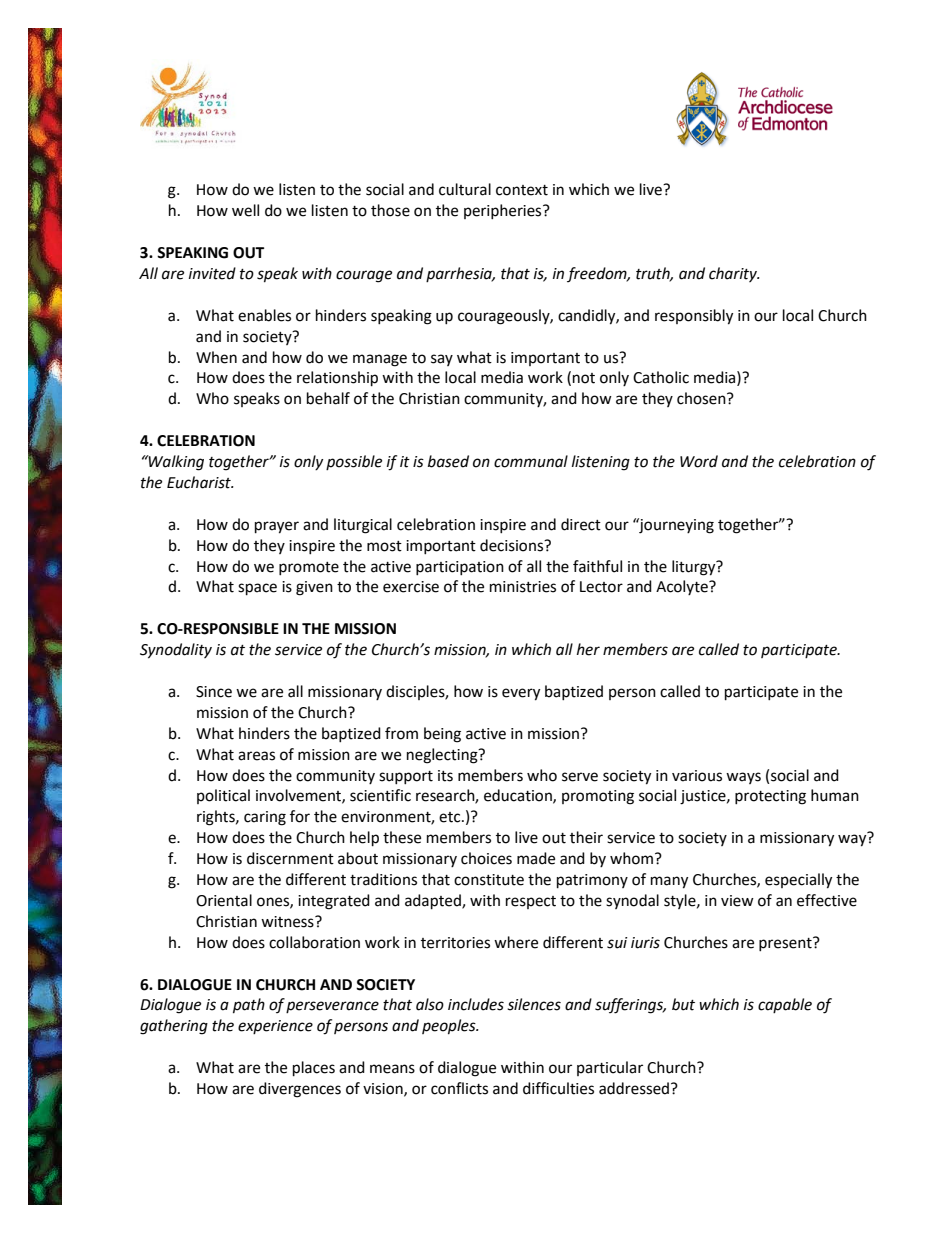 This screenshot has width=952, height=1233. What do you see at coordinates (523, 587) in the screenshot?
I see `ministries` at bounding box center [523, 587].
